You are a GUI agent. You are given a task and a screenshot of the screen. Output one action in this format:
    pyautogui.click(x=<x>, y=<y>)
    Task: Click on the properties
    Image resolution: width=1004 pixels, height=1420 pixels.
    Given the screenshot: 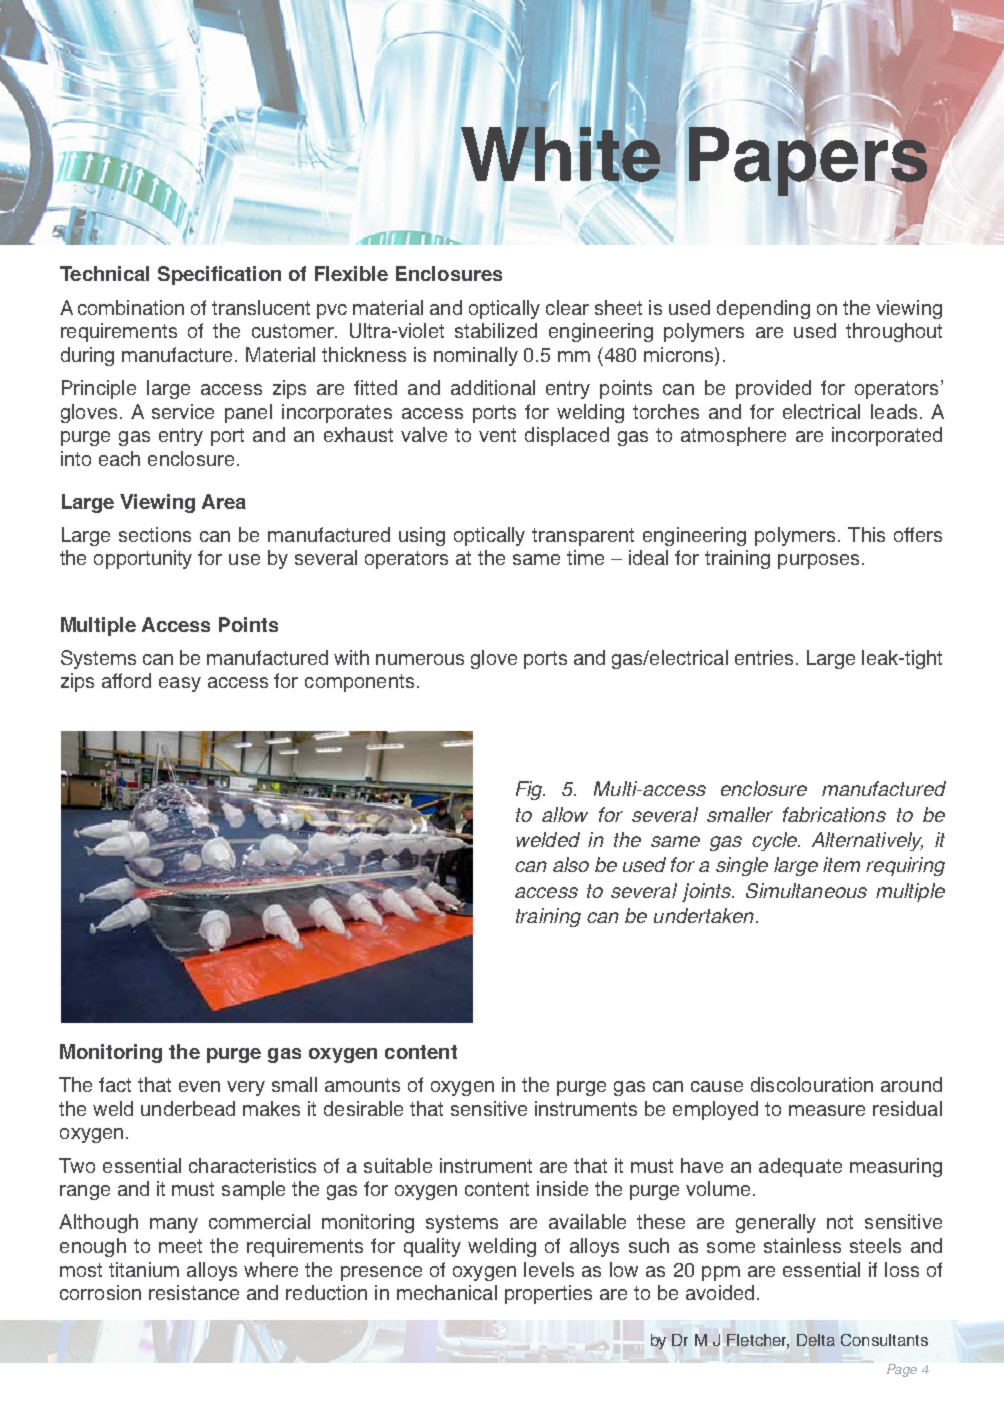 What is the action you would take?
    pyautogui.click(x=548, y=1294)
